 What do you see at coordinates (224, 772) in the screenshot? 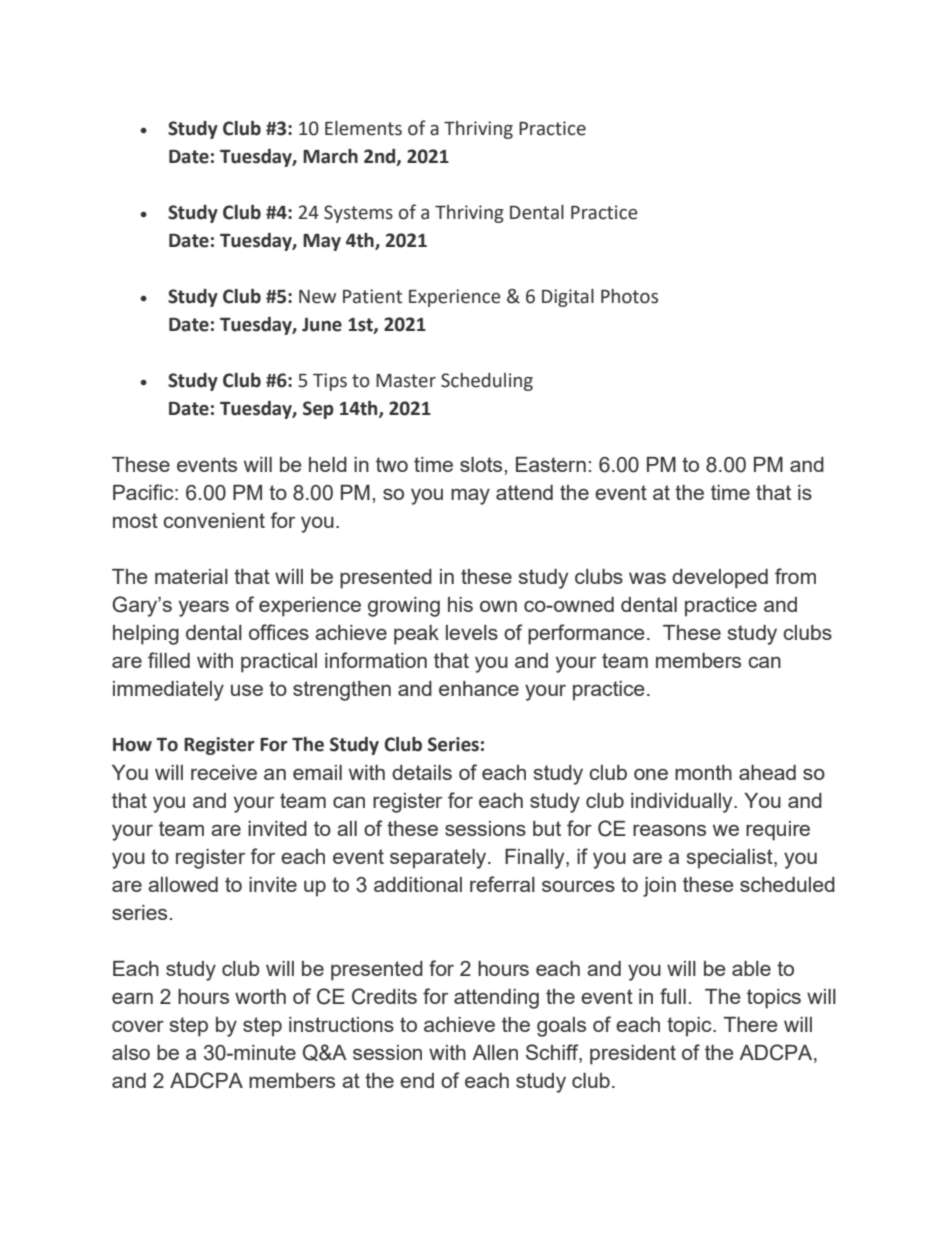
I see `receive` at bounding box center [224, 772].
